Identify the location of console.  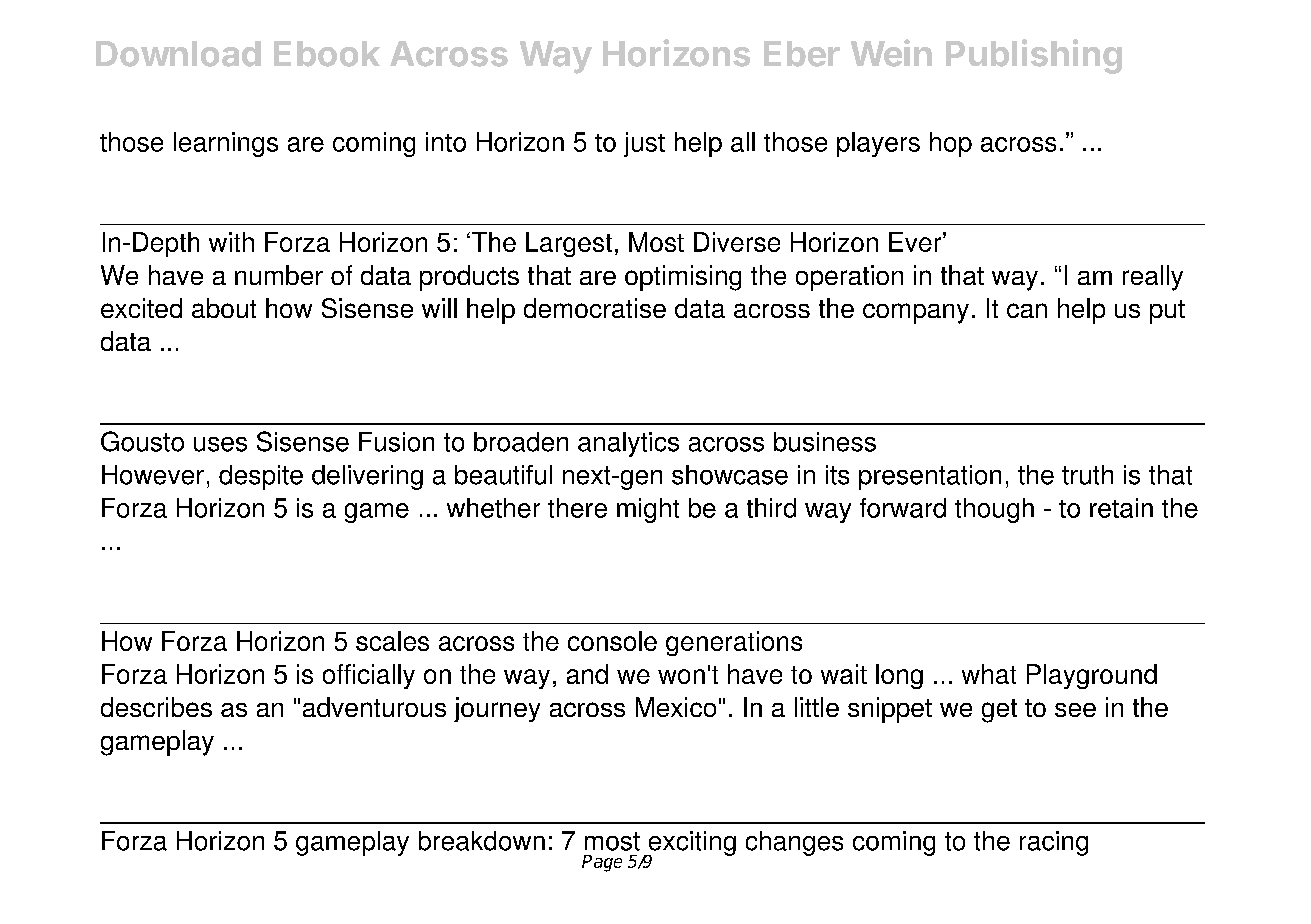
(612, 641).
